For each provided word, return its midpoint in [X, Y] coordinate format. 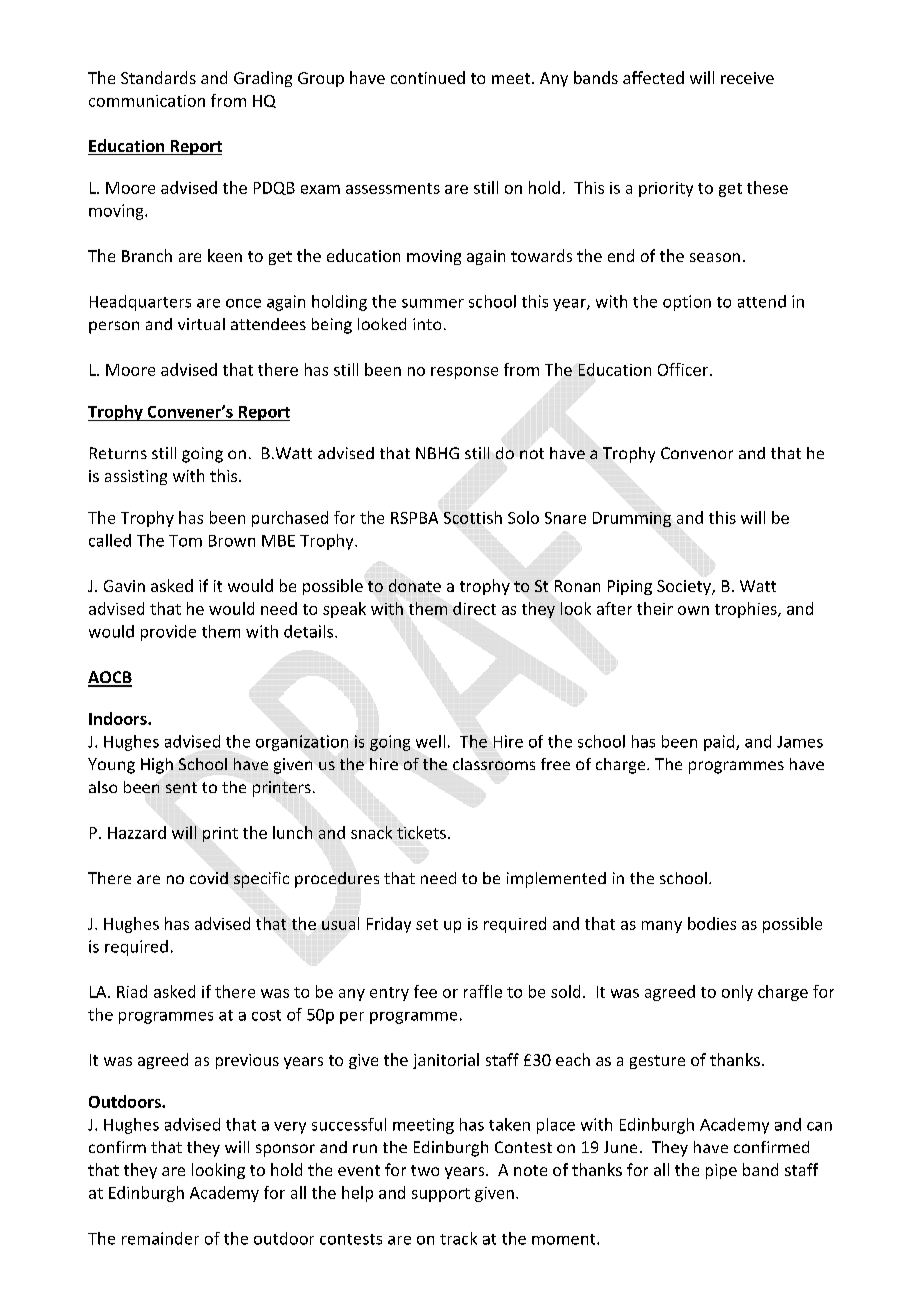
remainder [160, 1238]
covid [209, 878]
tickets [421, 832]
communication [147, 101]
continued [428, 77]
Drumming [632, 519]
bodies [712, 923]
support [441, 1195]
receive [747, 78]
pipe [721, 1171]
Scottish [473, 517]
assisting [136, 477]
